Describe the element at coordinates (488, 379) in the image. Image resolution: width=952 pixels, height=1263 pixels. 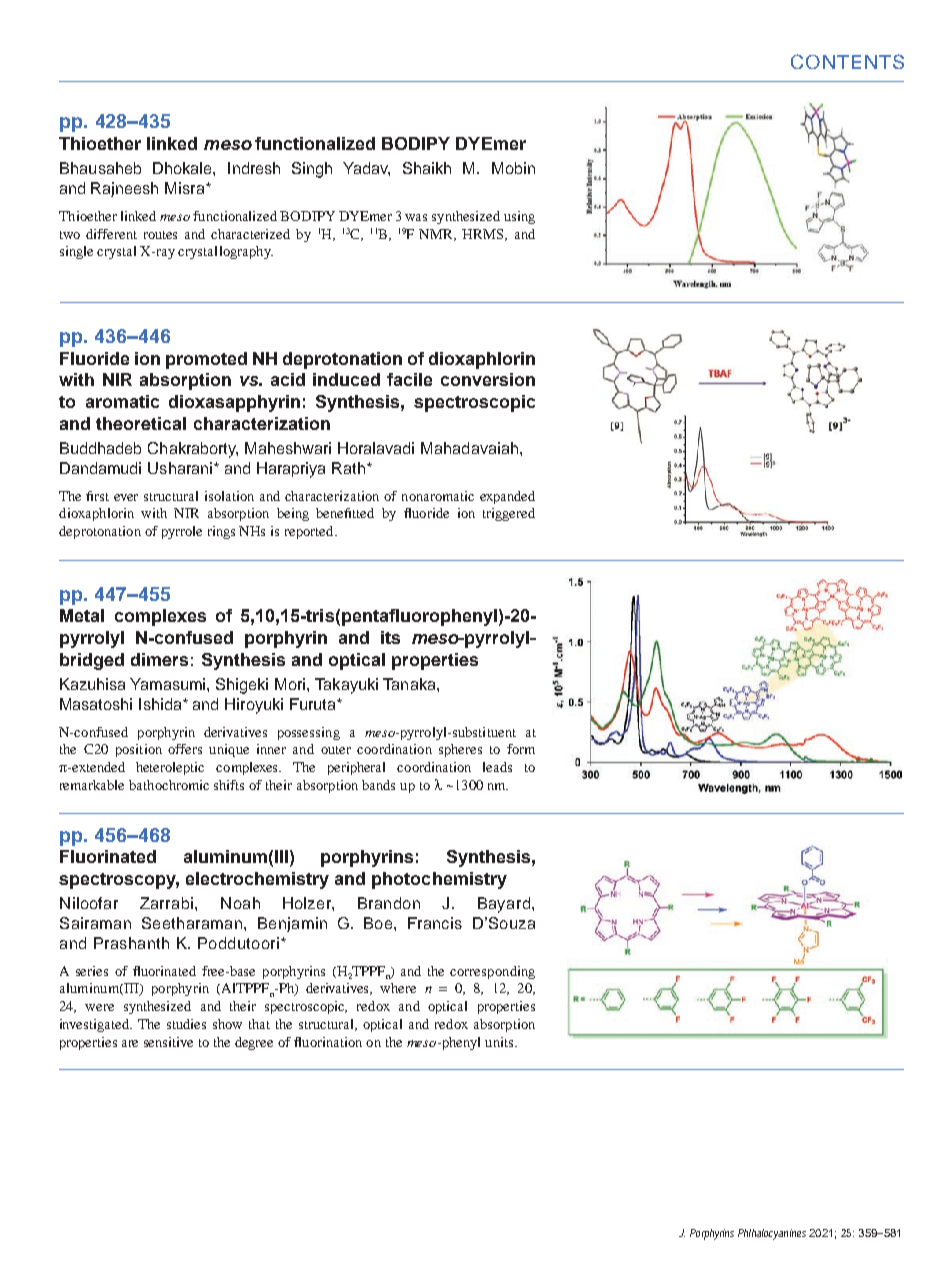
I see `conversion` at that location.
